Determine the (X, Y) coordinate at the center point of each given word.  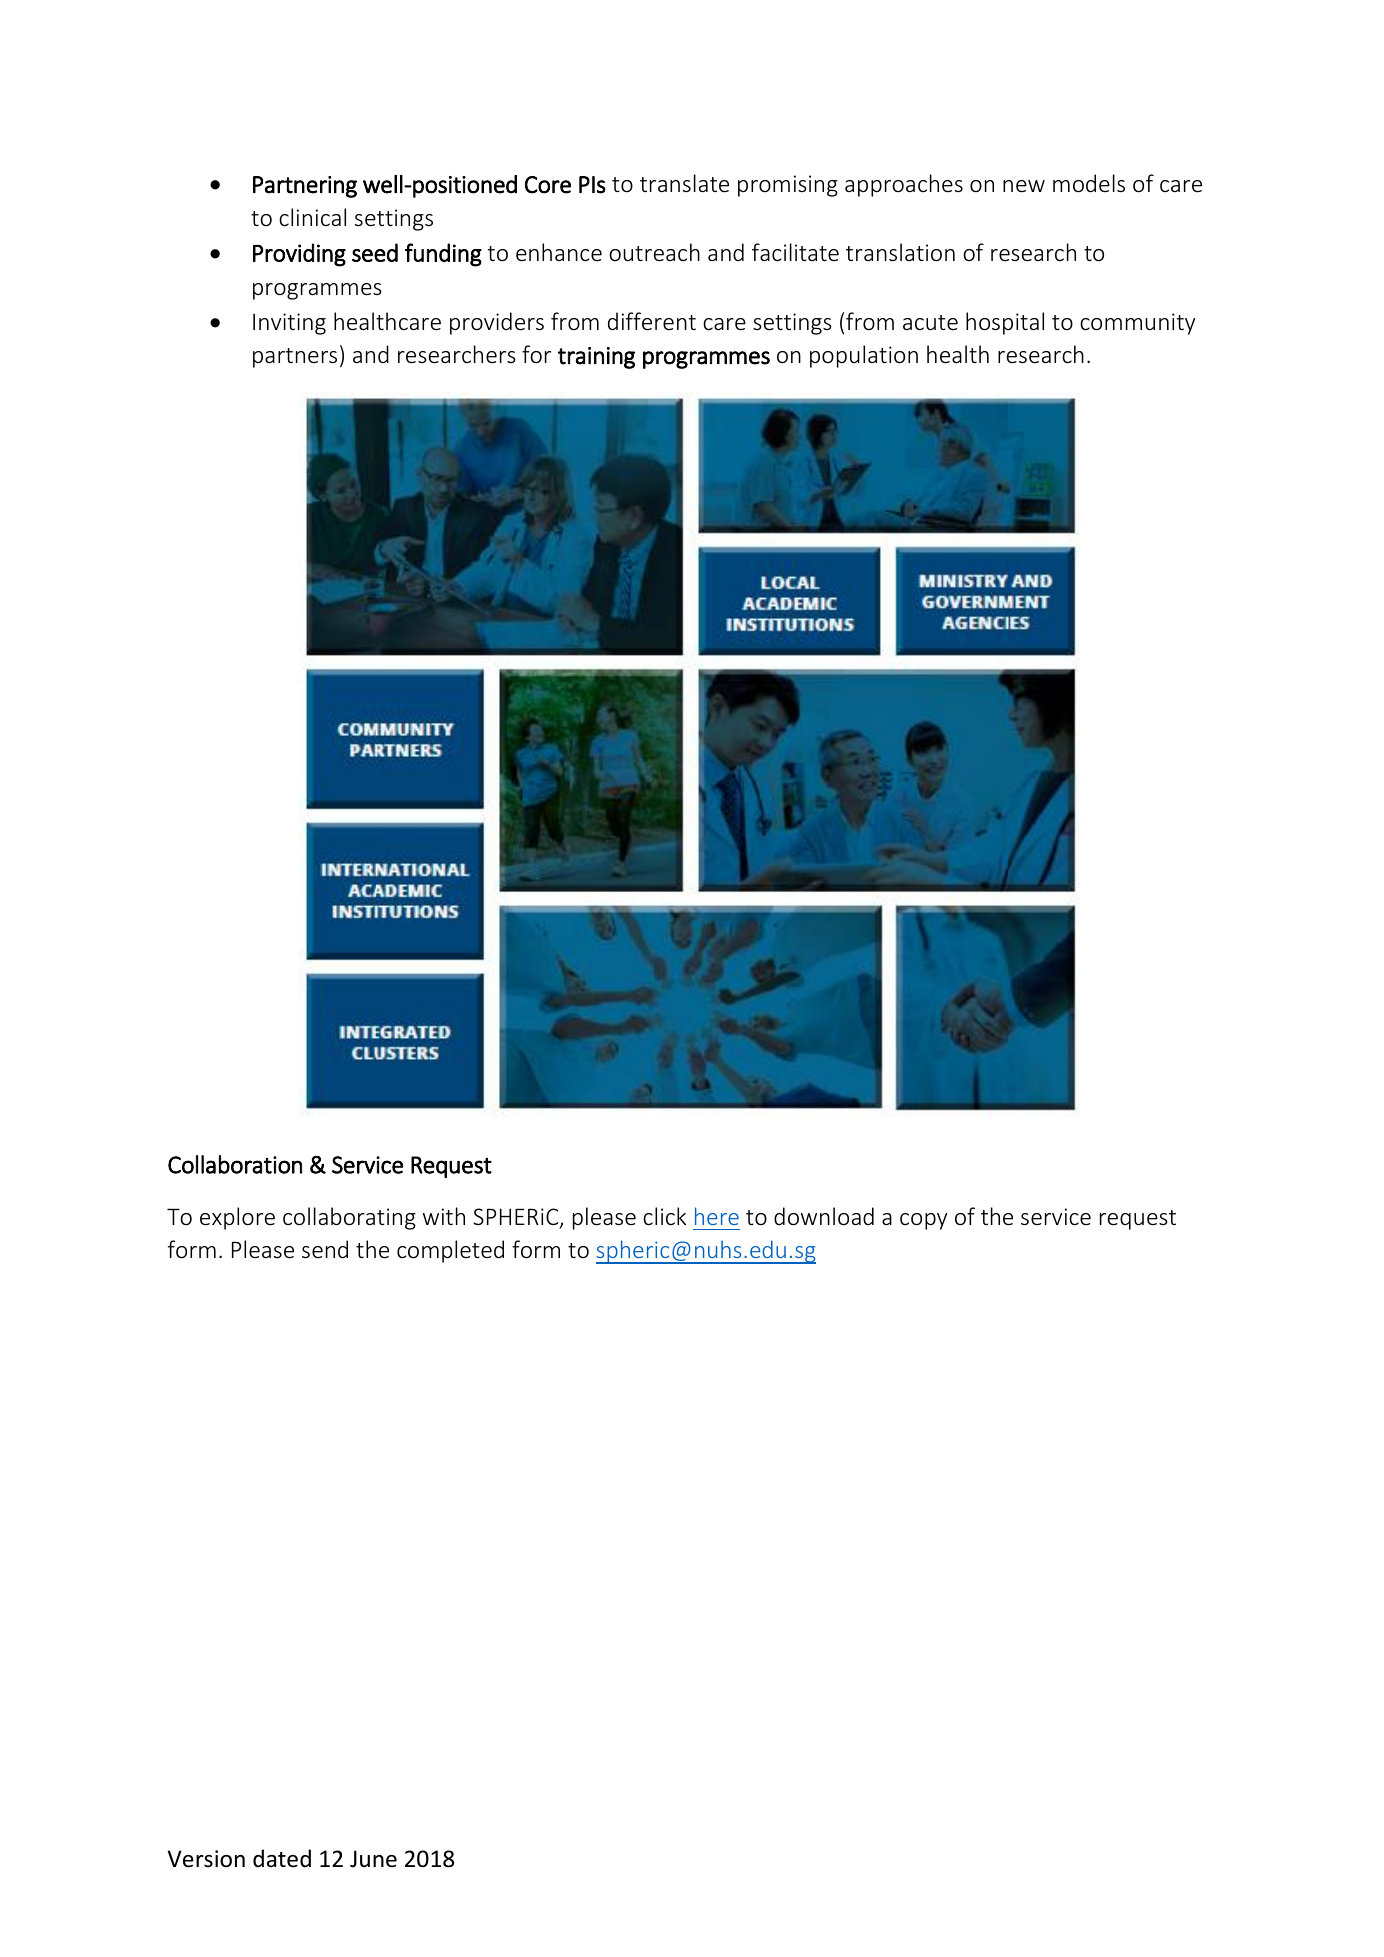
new (1024, 186)
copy (923, 1221)
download (824, 1216)
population (864, 356)
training (596, 358)
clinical (312, 217)
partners (295, 358)
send (325, 1249)
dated (282, 1858)
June (373, 1859)
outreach (654, 252)
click (664, 1216)
